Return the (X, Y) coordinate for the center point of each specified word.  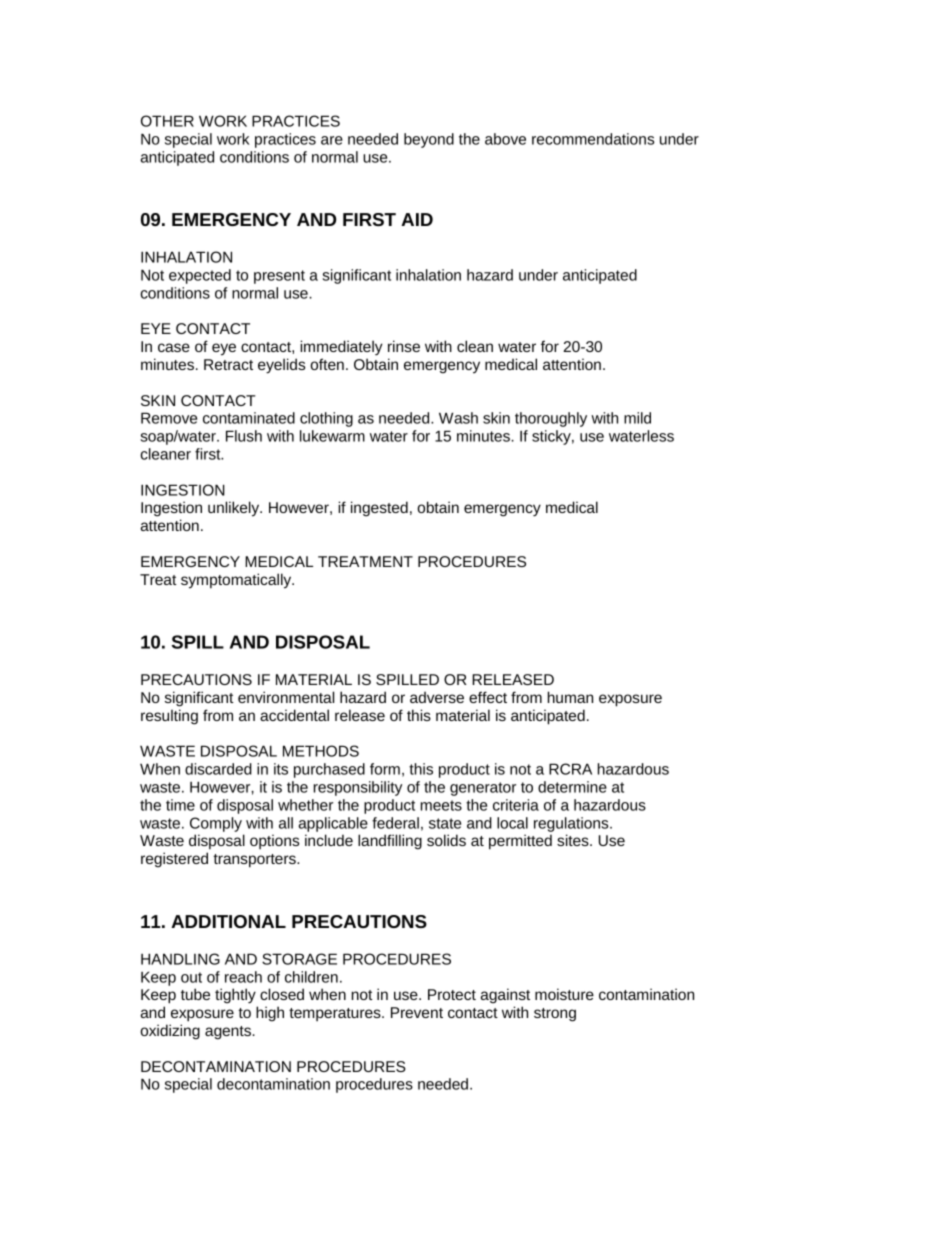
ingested (379, 509)
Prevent (417, 1012)
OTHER (167, 121)
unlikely (235, 509)
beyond (429, 140)
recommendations (593, 139)
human (570, 697)
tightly (235, 996)
